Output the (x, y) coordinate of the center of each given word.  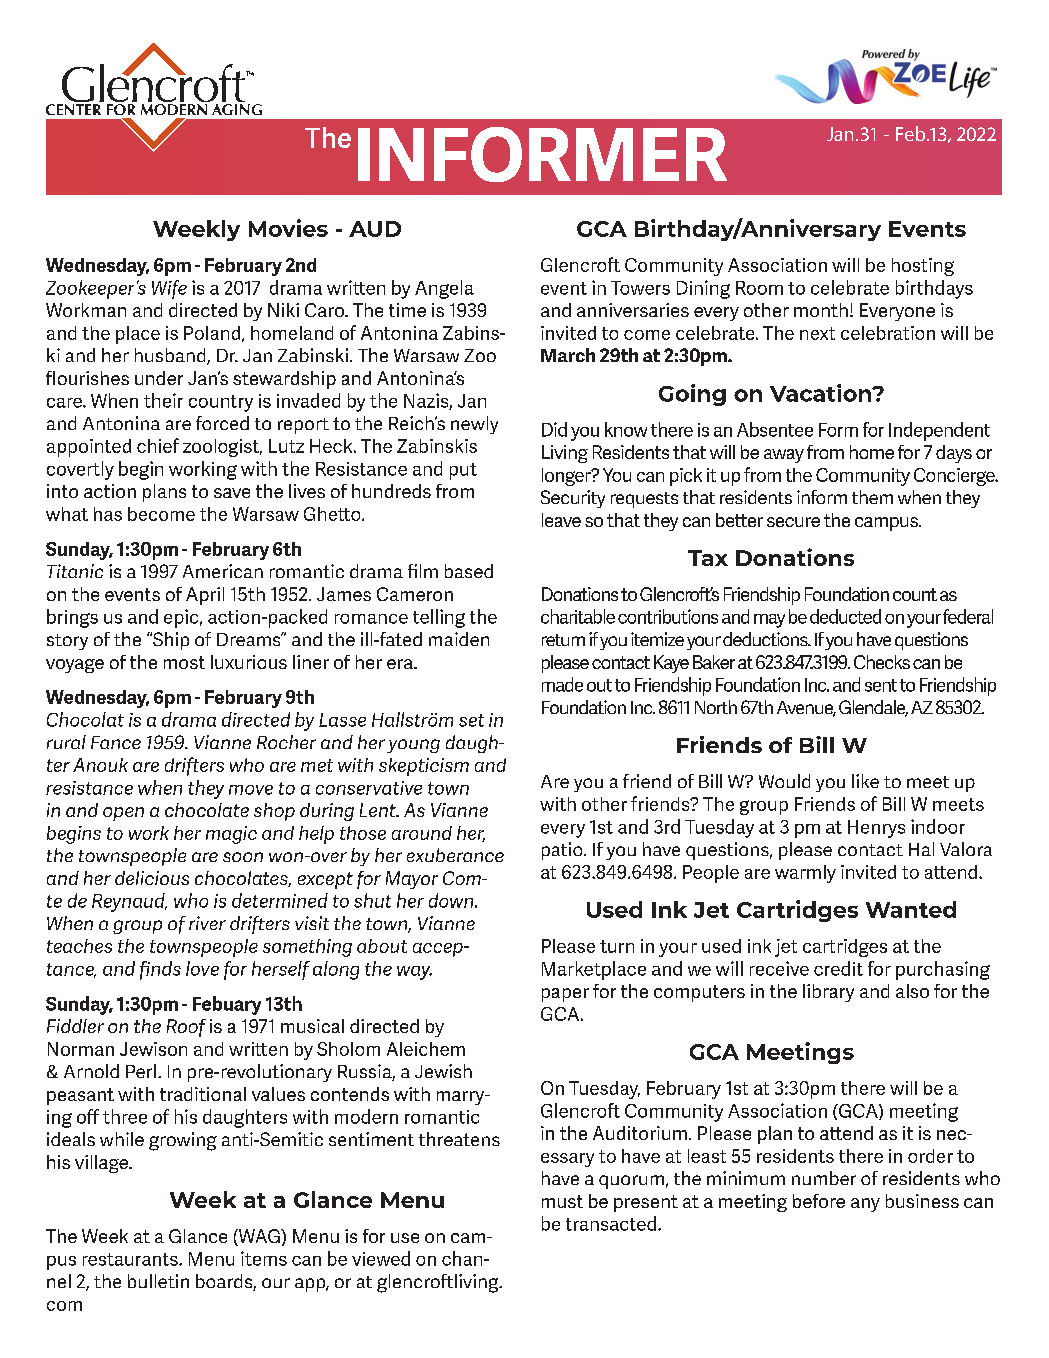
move (251, 790)
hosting (923, 267)
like (865, 781)
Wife (169, 289)
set (471, 720)
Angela (444, 289)
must (562, 1201)
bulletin (158, 1281)
